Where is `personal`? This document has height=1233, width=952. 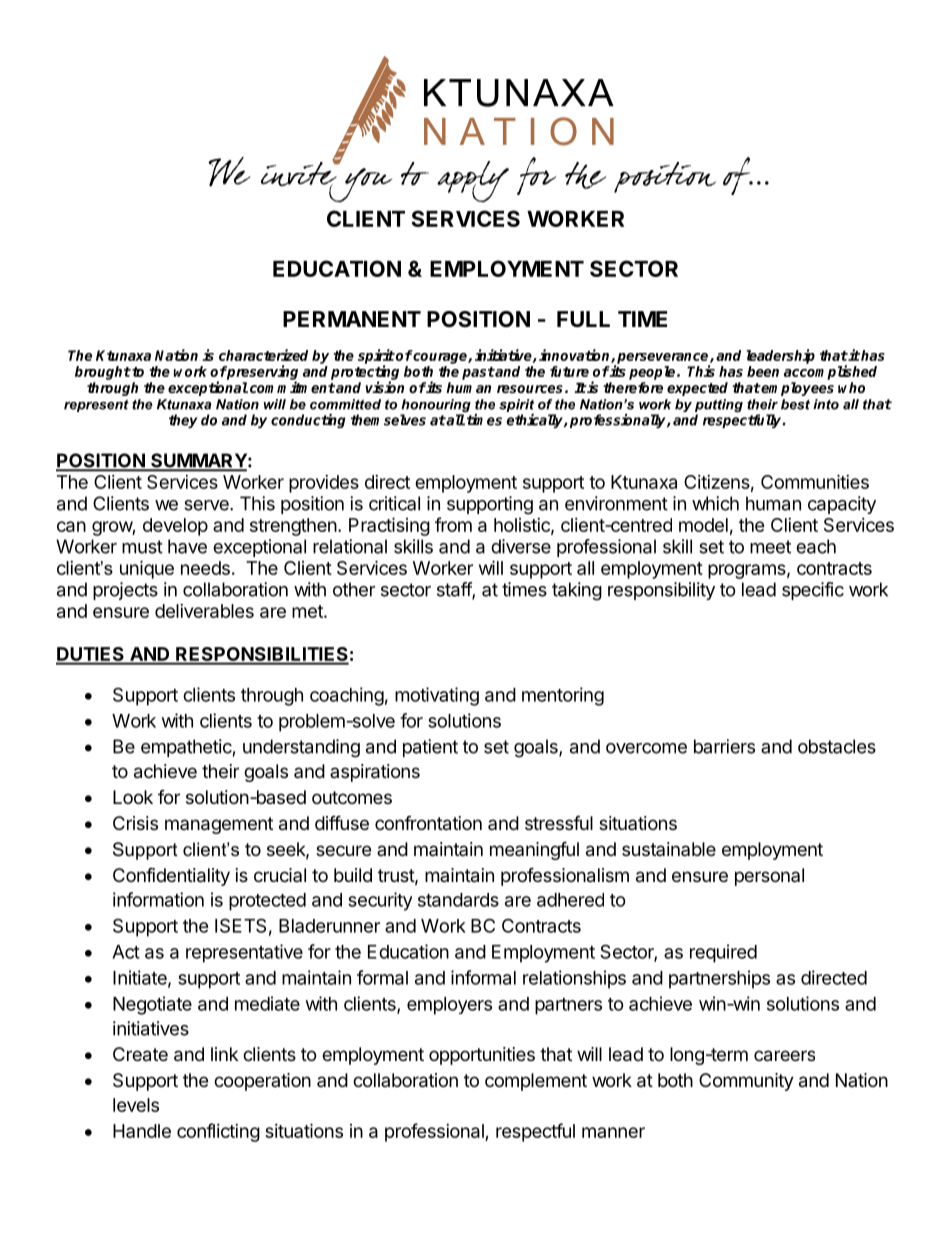
personal is located at coordinates (769, 877).
